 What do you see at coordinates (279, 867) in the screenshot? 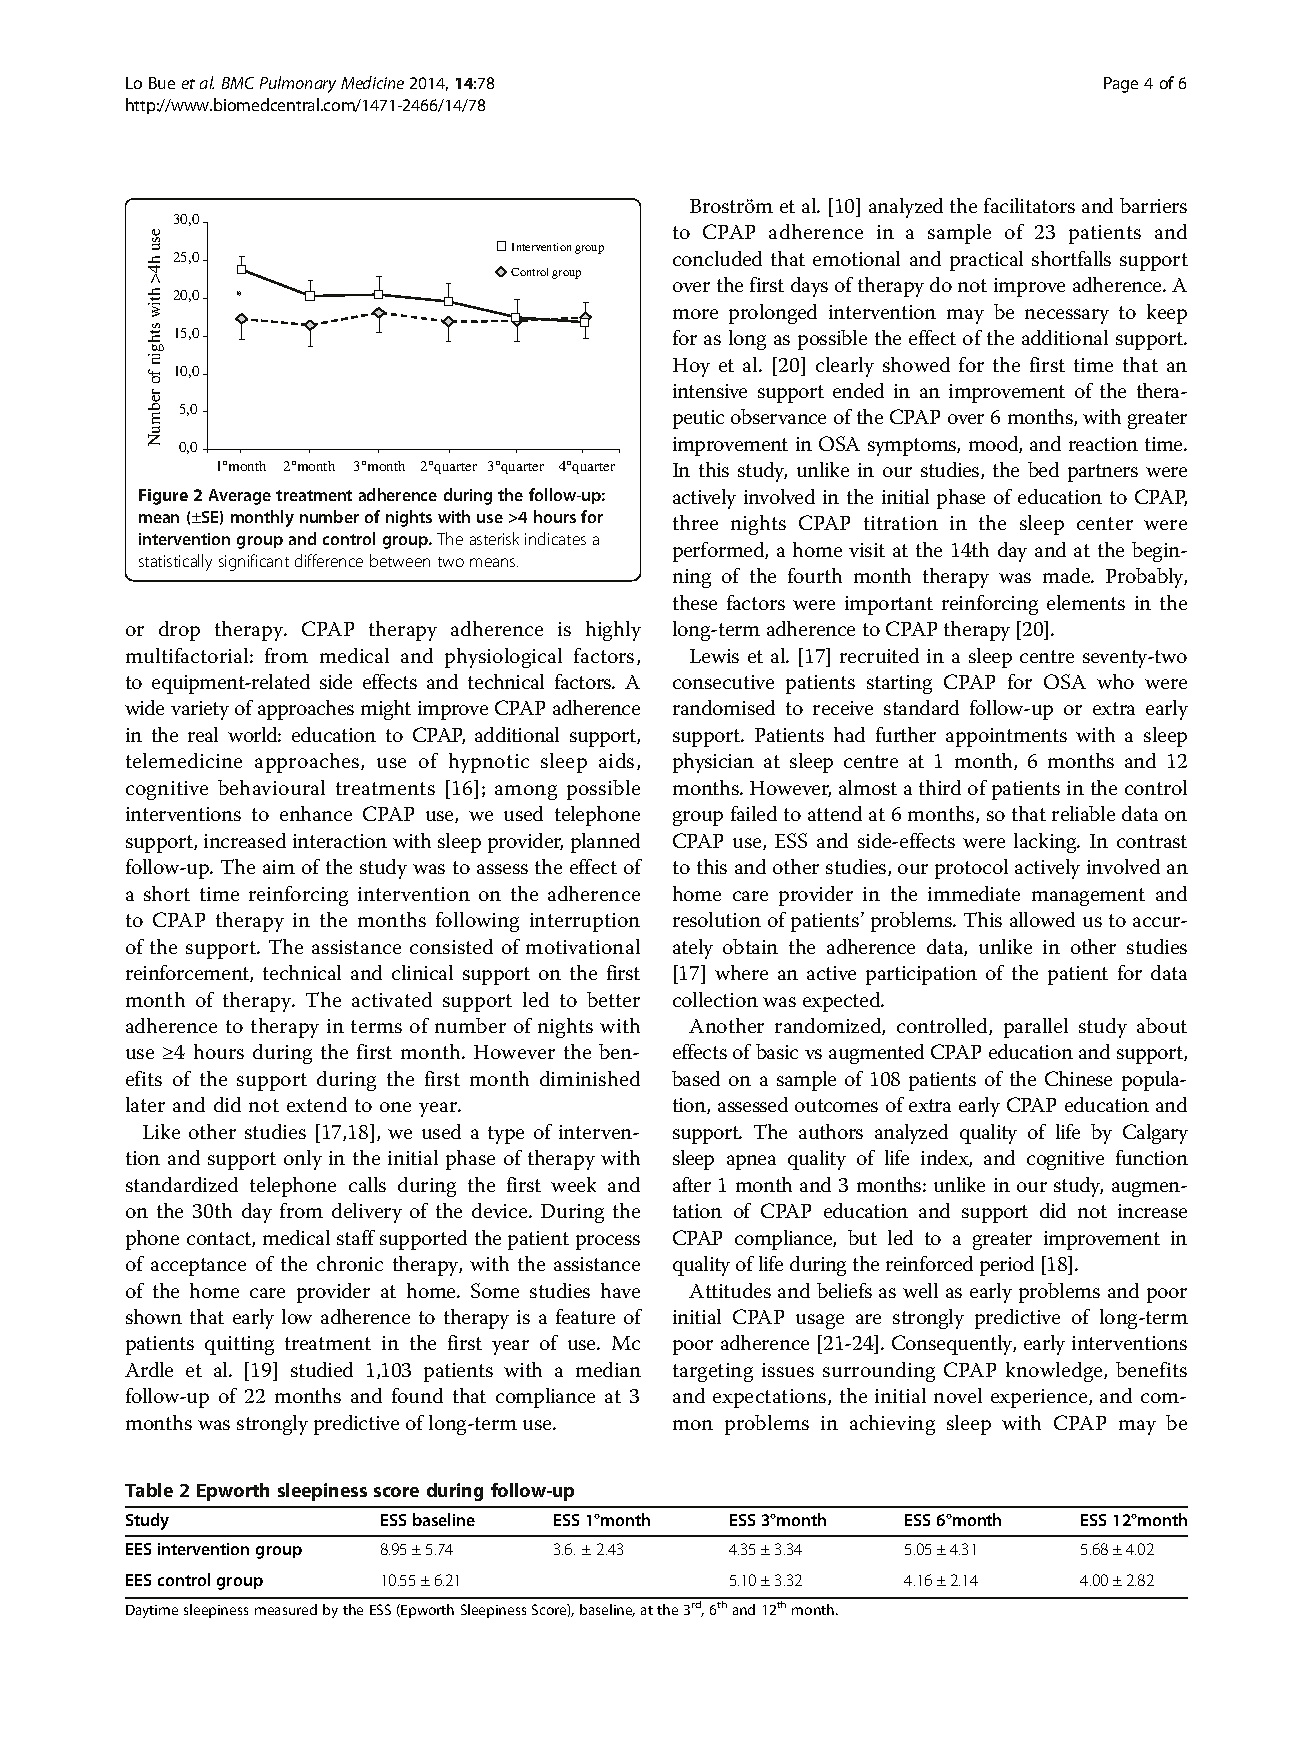
I see `aim` at bounding box center [279, 867].
